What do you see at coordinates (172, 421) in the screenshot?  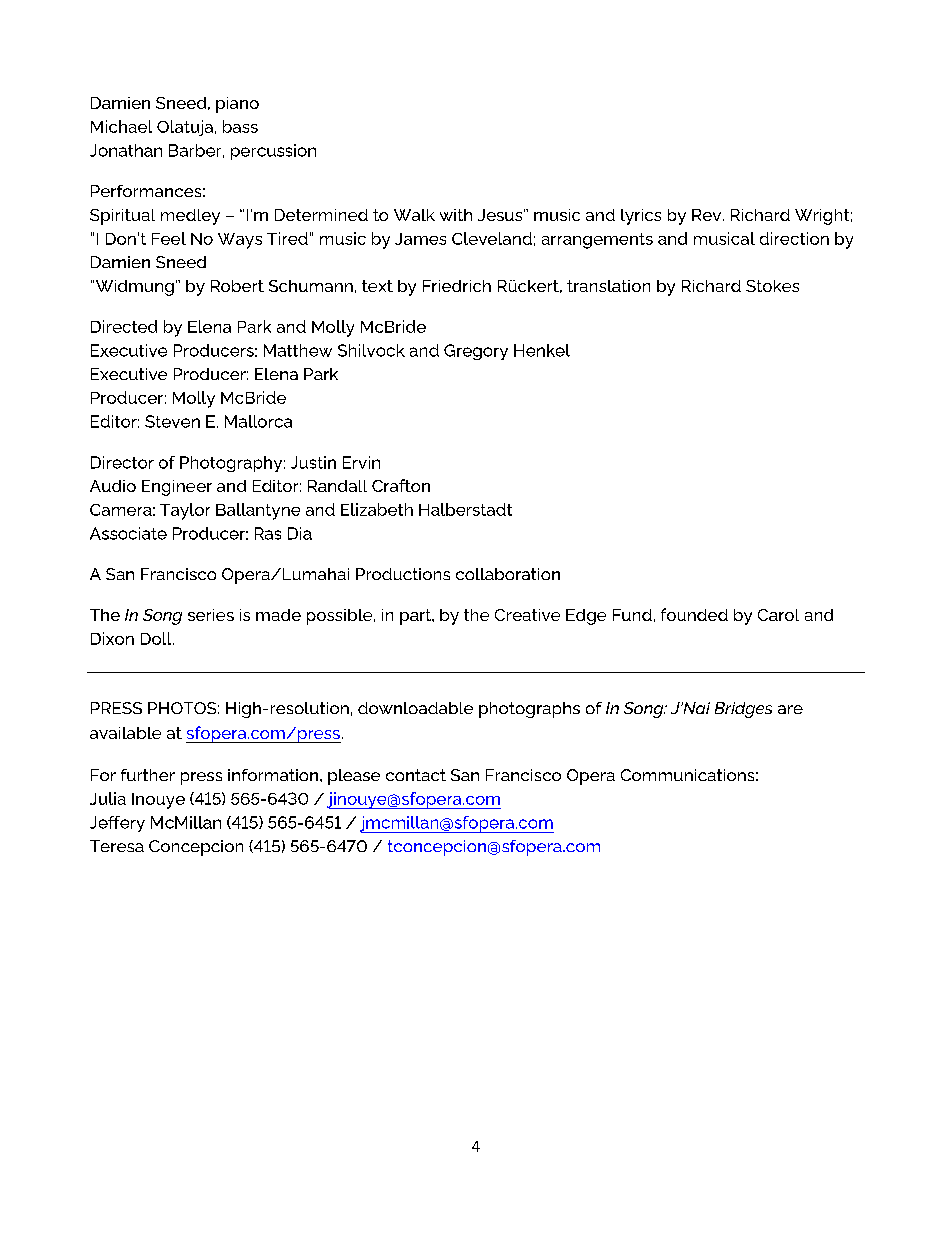 I see `Steven` at bounding box center [172, 421].
